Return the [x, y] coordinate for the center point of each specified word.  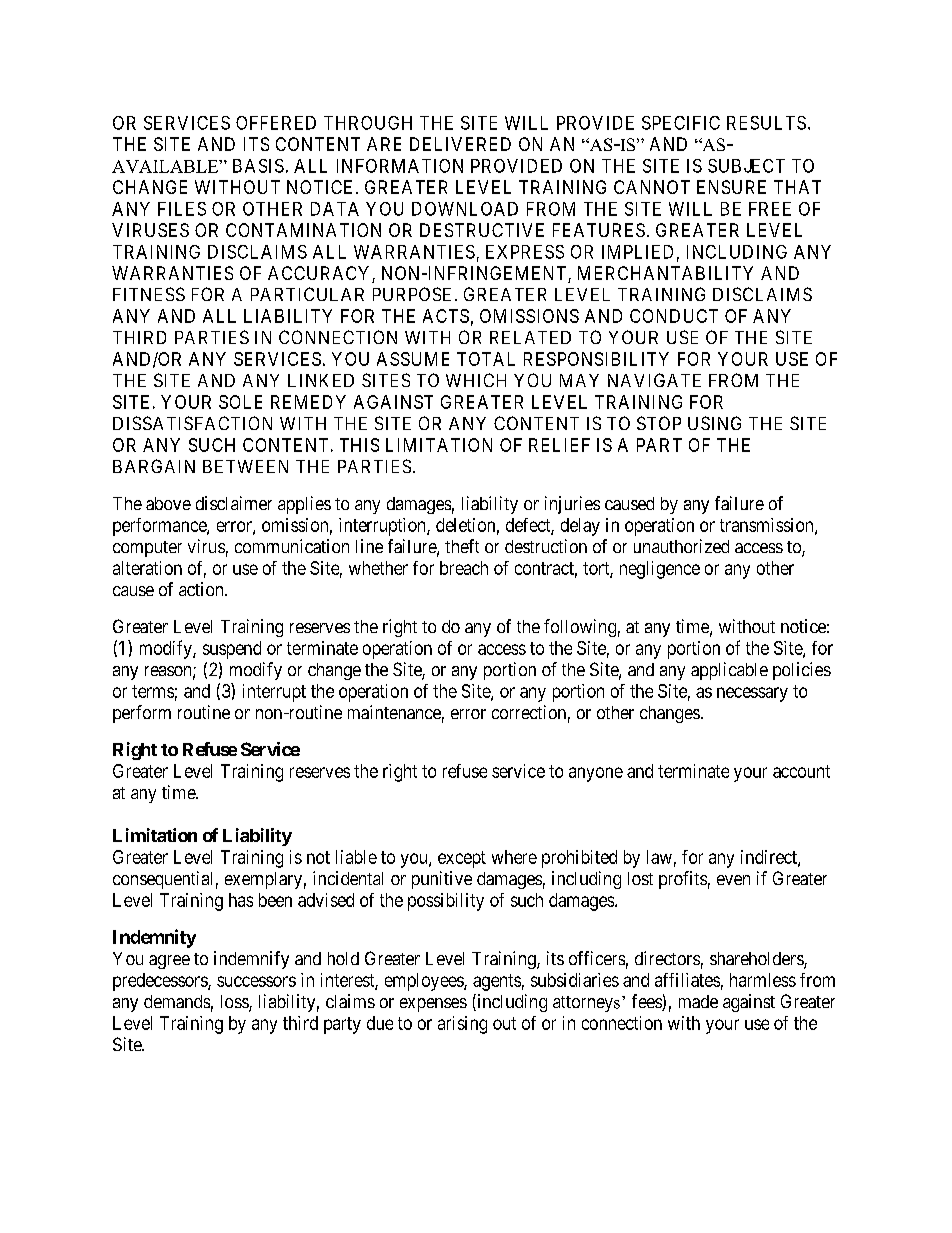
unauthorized [681, 546]
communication [292, 546]
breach [464, 568]
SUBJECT [746, 166]
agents [497, 982]
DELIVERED [460, 144]
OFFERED [276, 123]
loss [235, 1003]
